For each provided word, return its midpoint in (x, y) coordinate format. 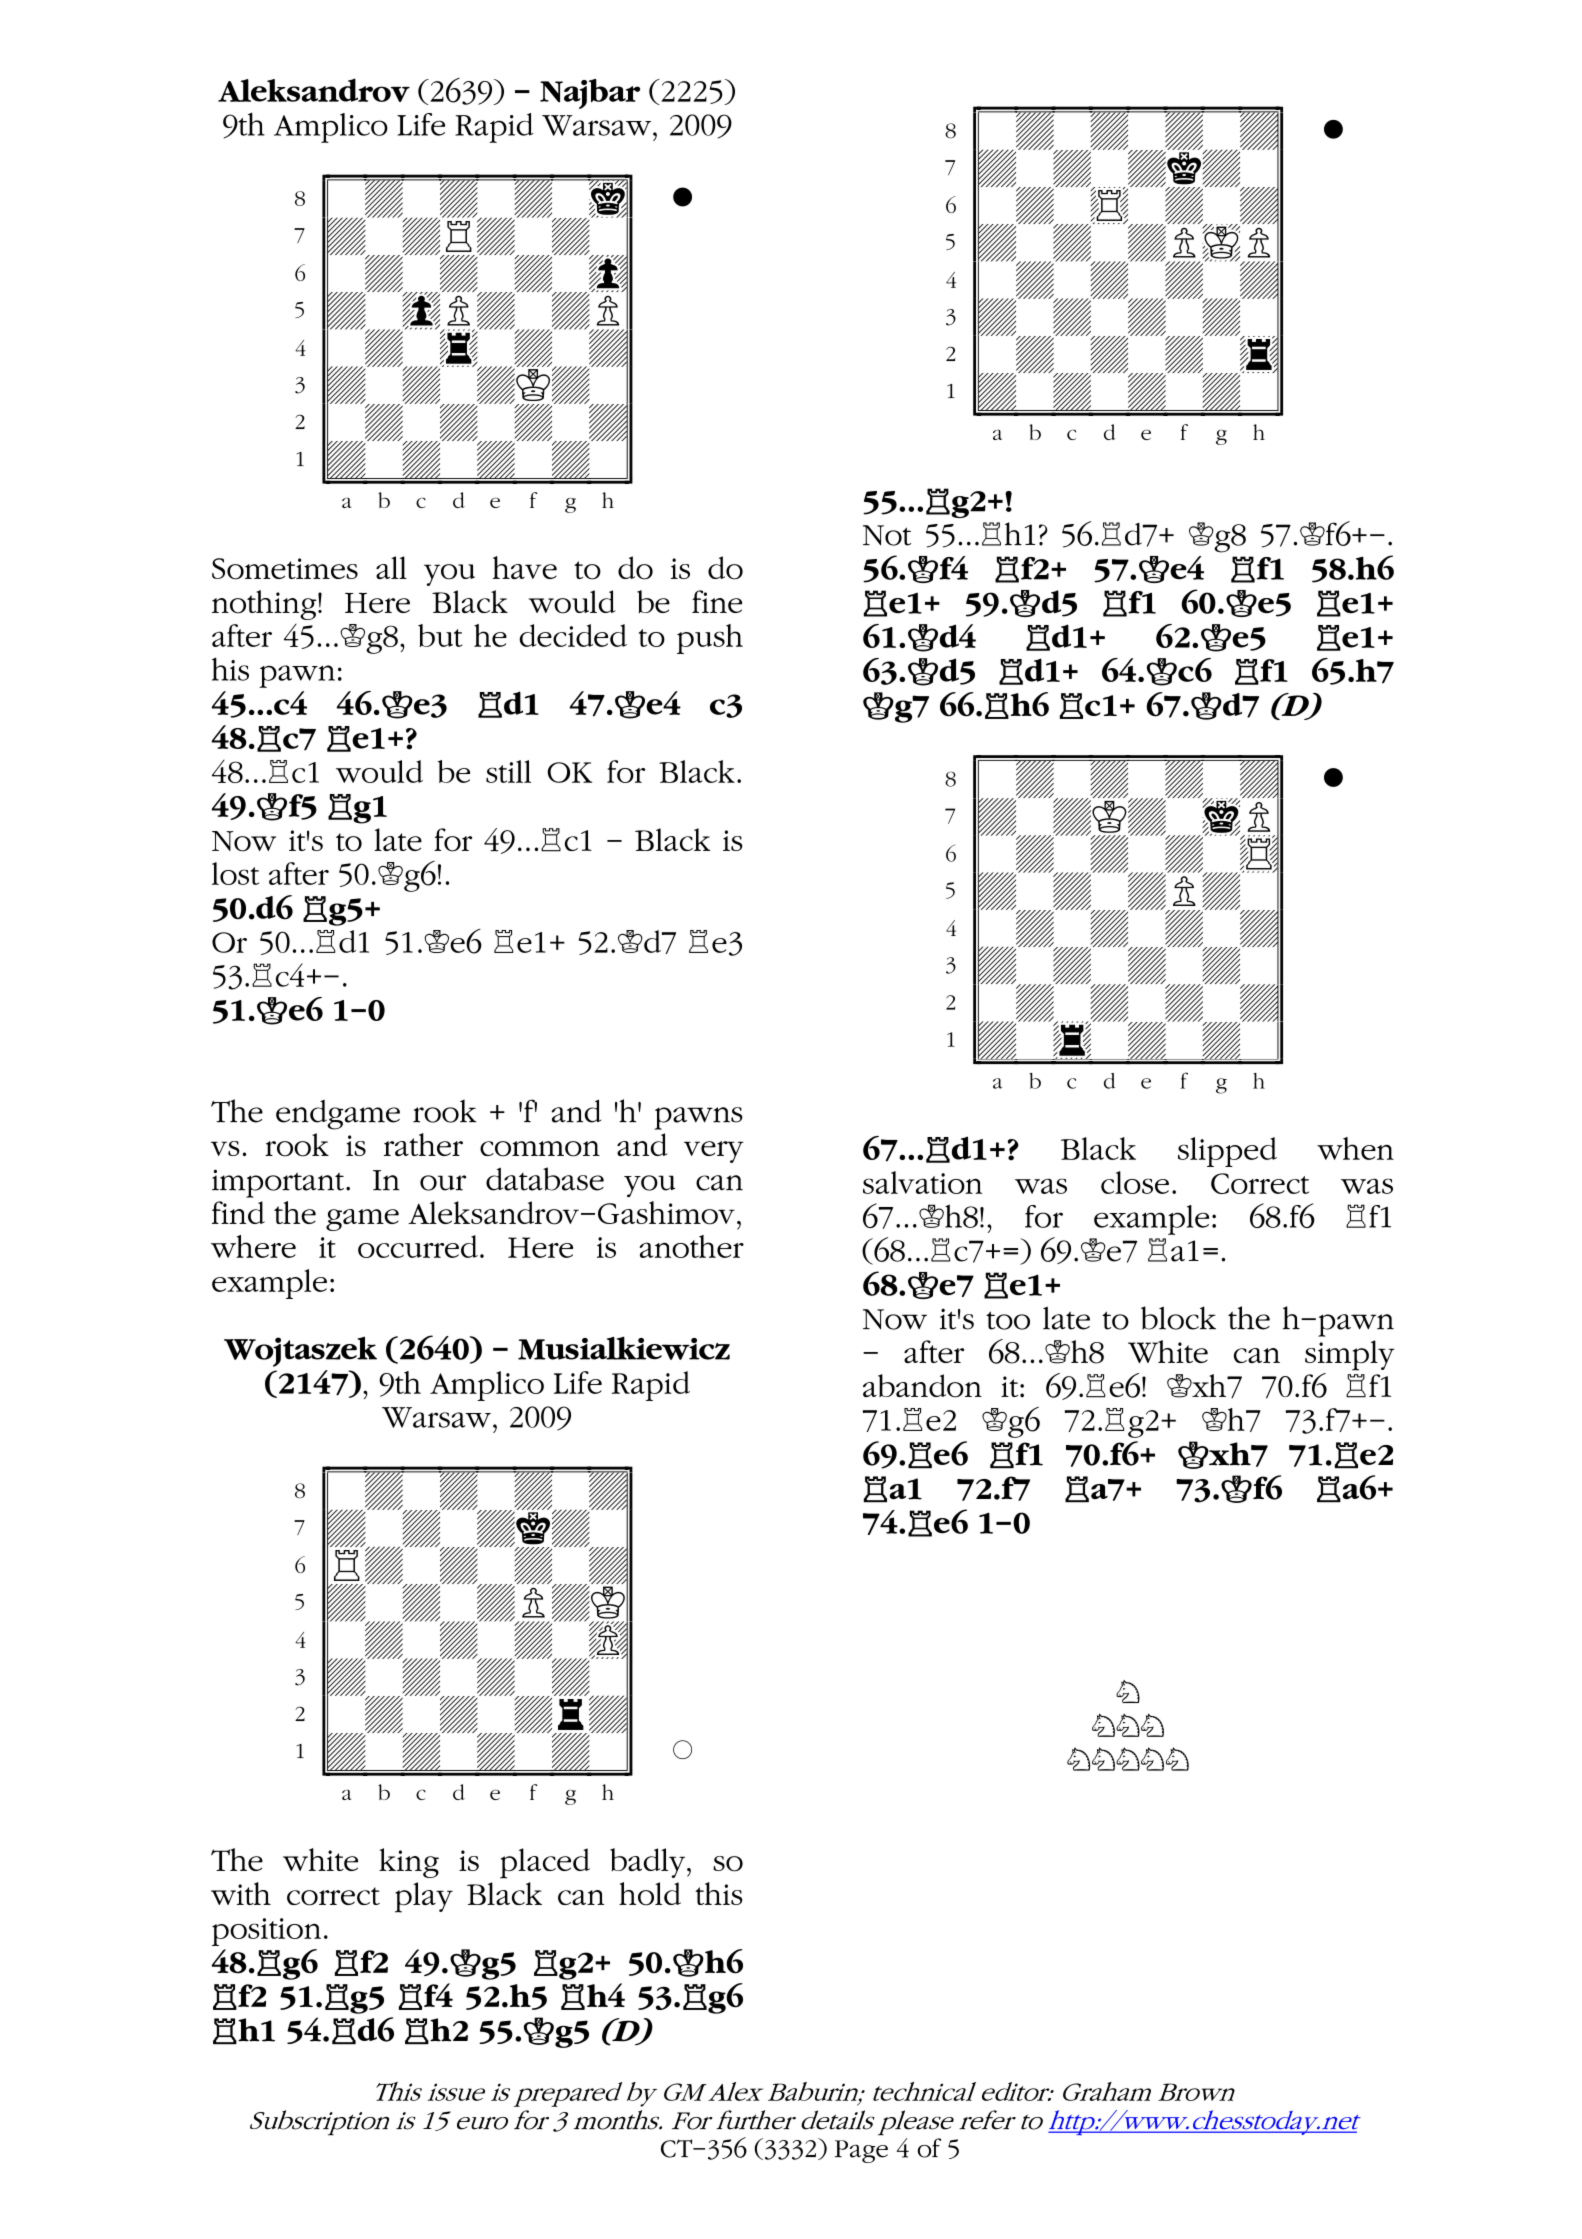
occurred (418, 1246)
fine (717, 601)
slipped (1227, 1152)
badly (649, 1863)
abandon (922, 1386)
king (409, 1863)
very (714, 1152)
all (391, 567)
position (266, 1932)
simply (1350, 1355)
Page (861, 2151)
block (1178, 1318)
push (710, 639)
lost (235, 873)
